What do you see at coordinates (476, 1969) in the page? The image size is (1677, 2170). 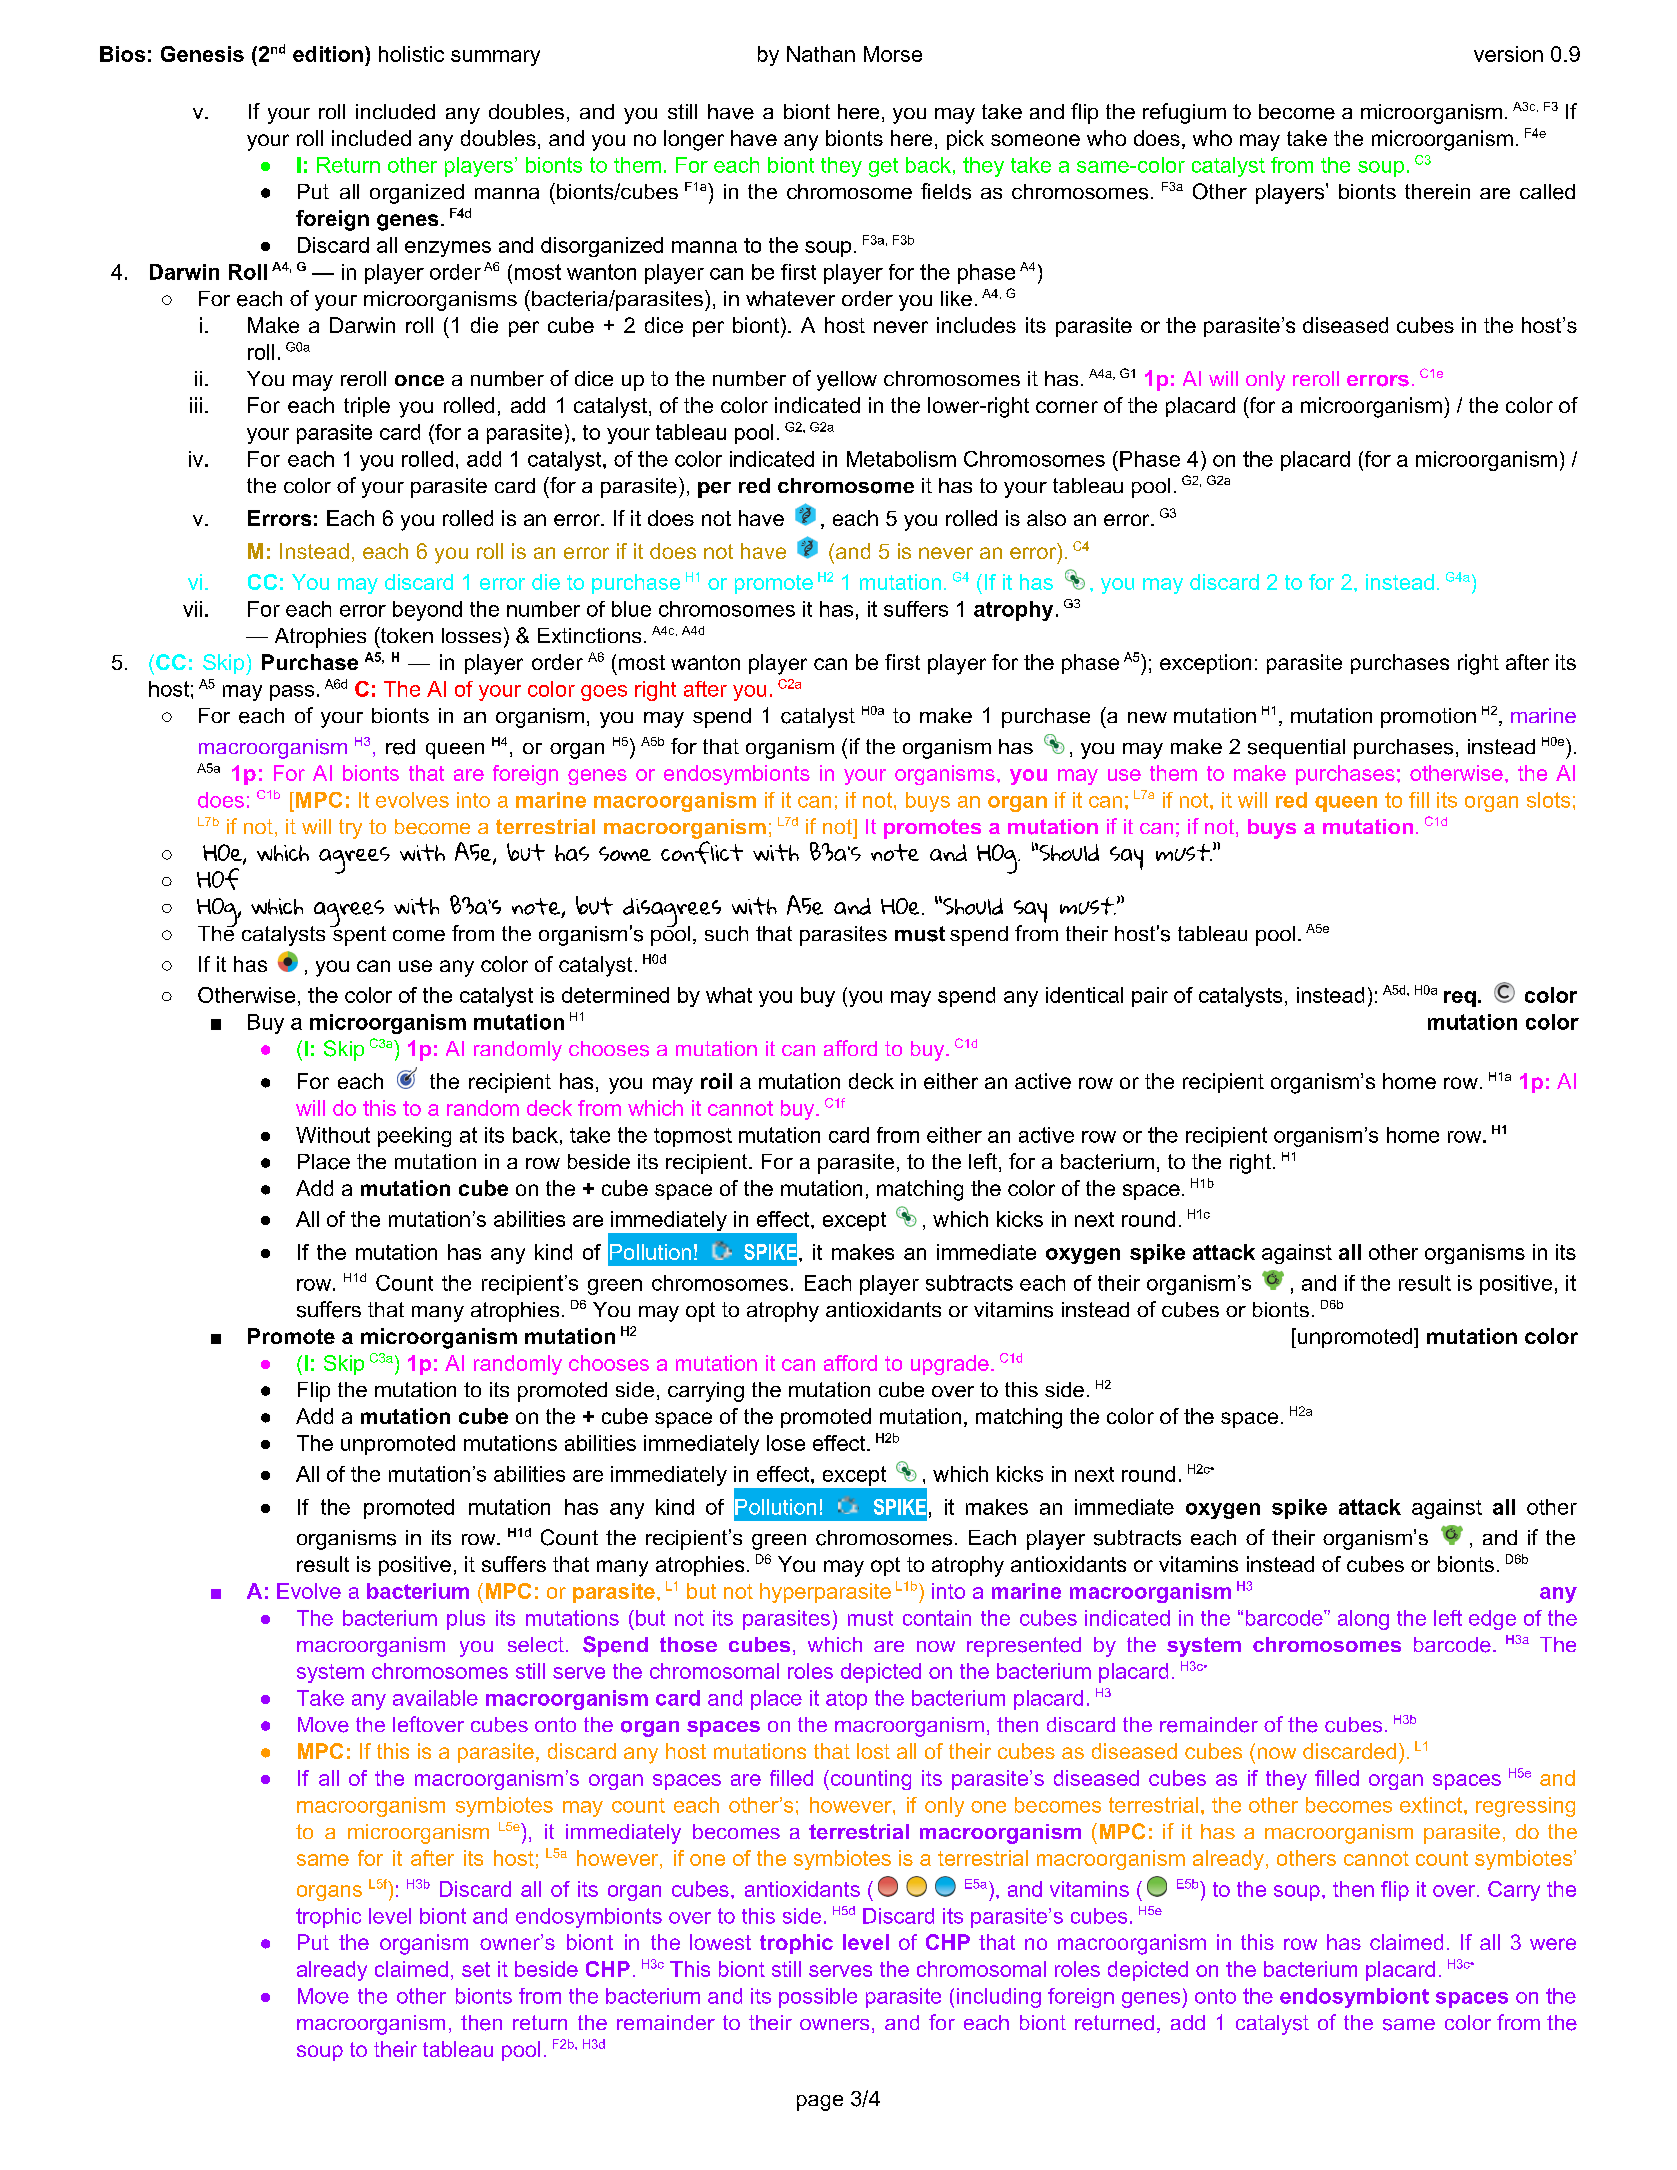 I see `set` at bounding box center [476, 1969].
